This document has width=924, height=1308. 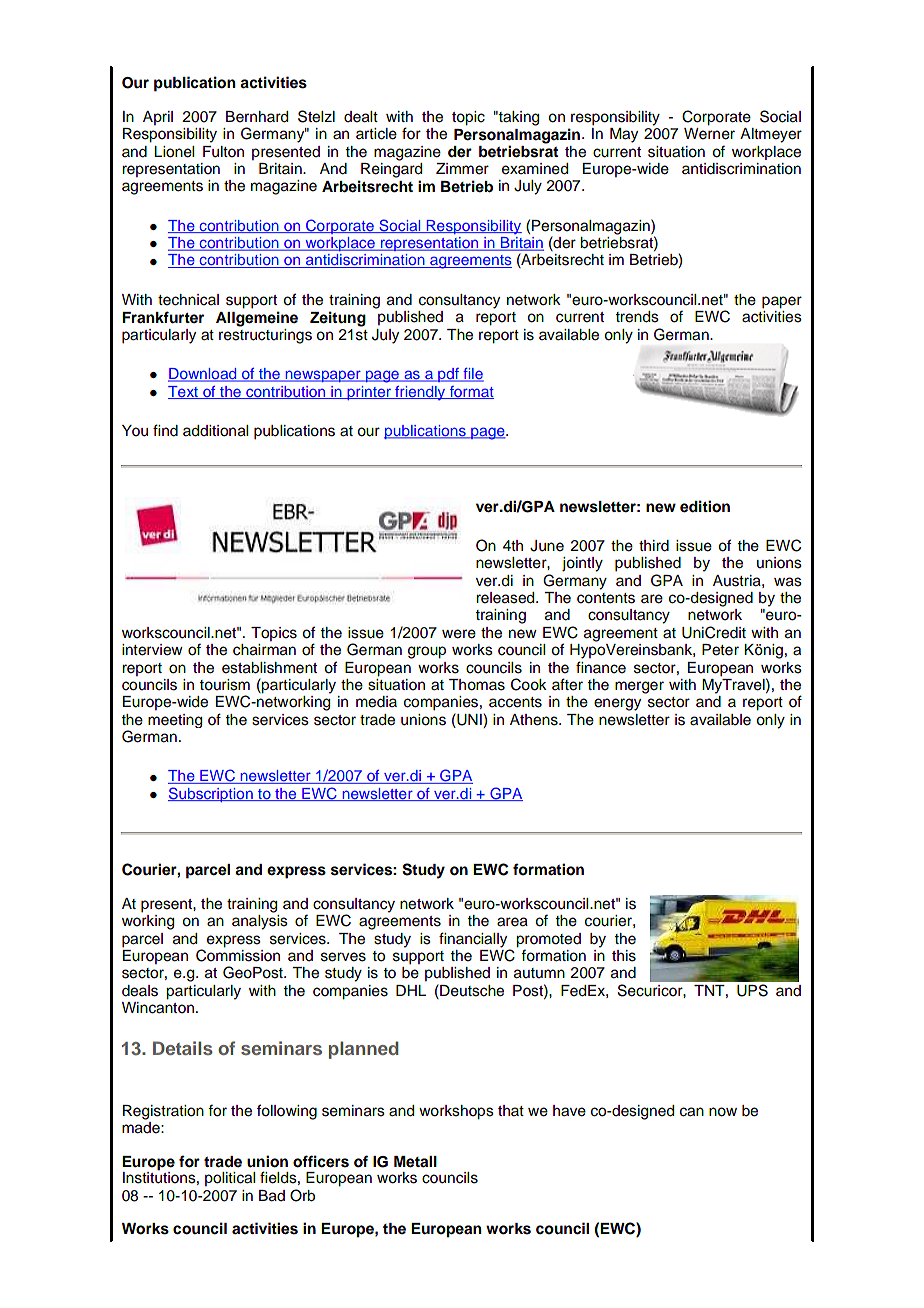 I want to click on now, so click(x=723, y=1112).
